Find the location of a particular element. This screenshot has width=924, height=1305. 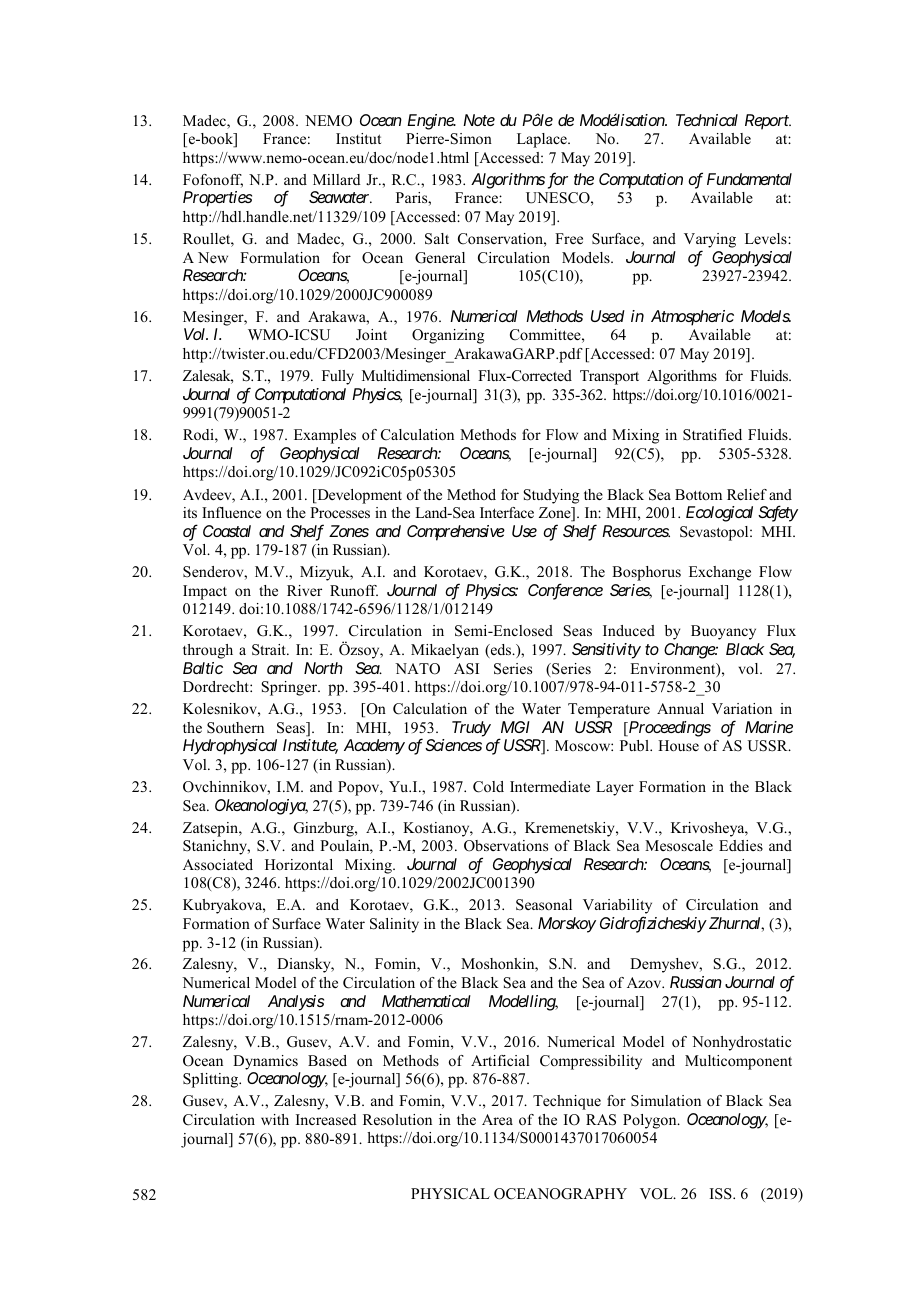

with is located at coordinates (275, 1119).
